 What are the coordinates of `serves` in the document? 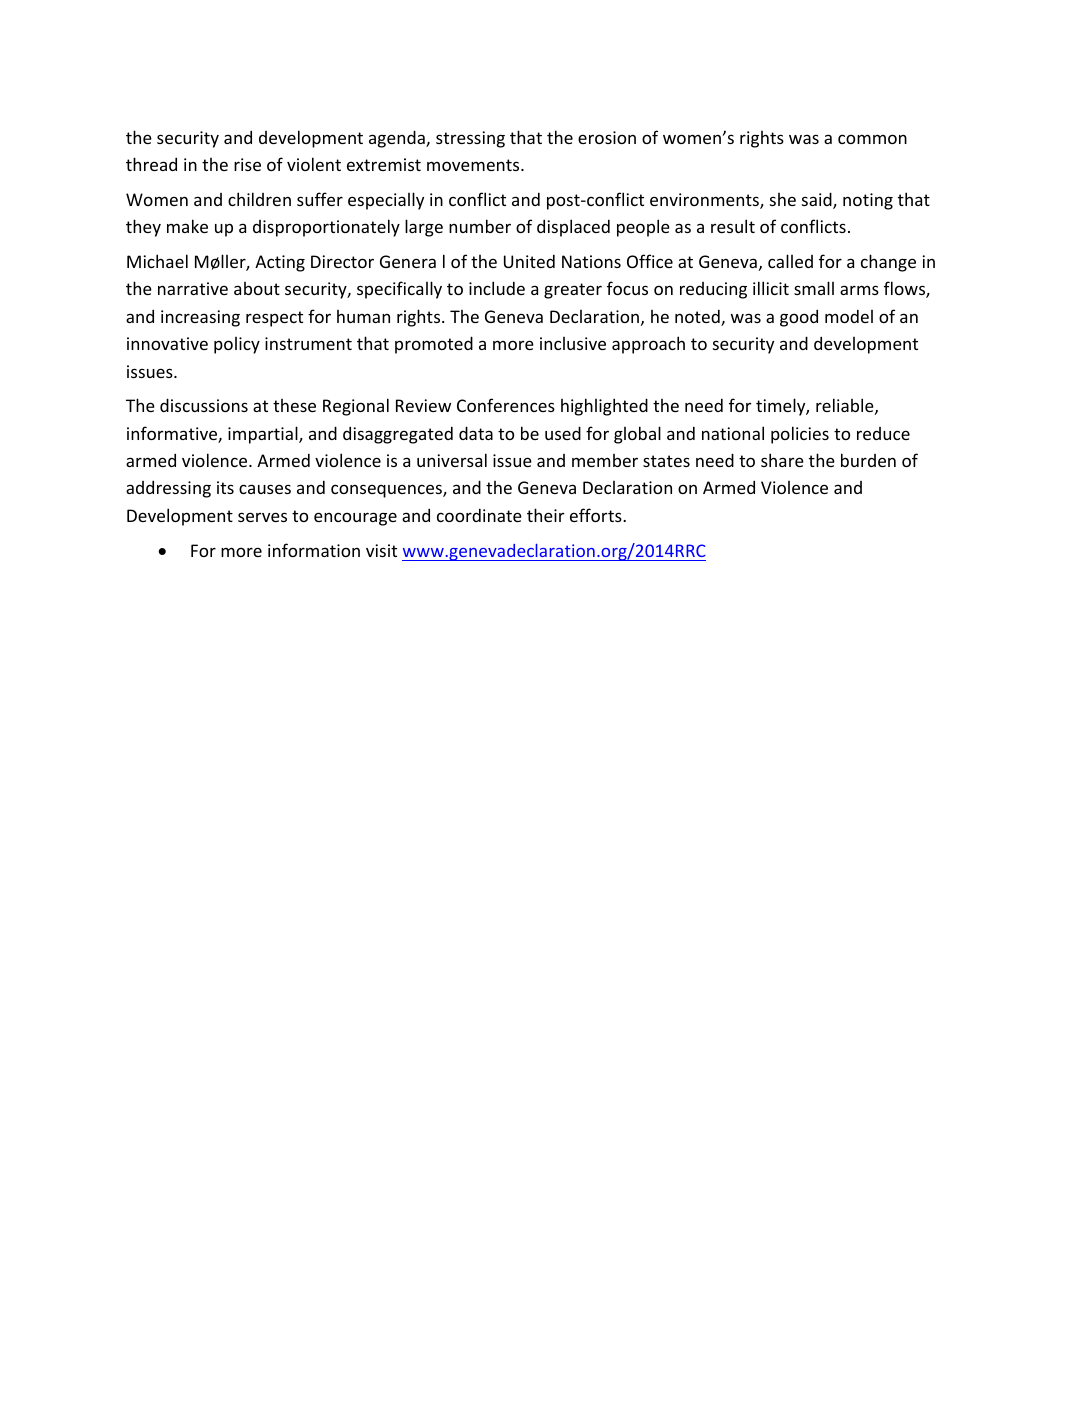 It's located at (262, 517).
